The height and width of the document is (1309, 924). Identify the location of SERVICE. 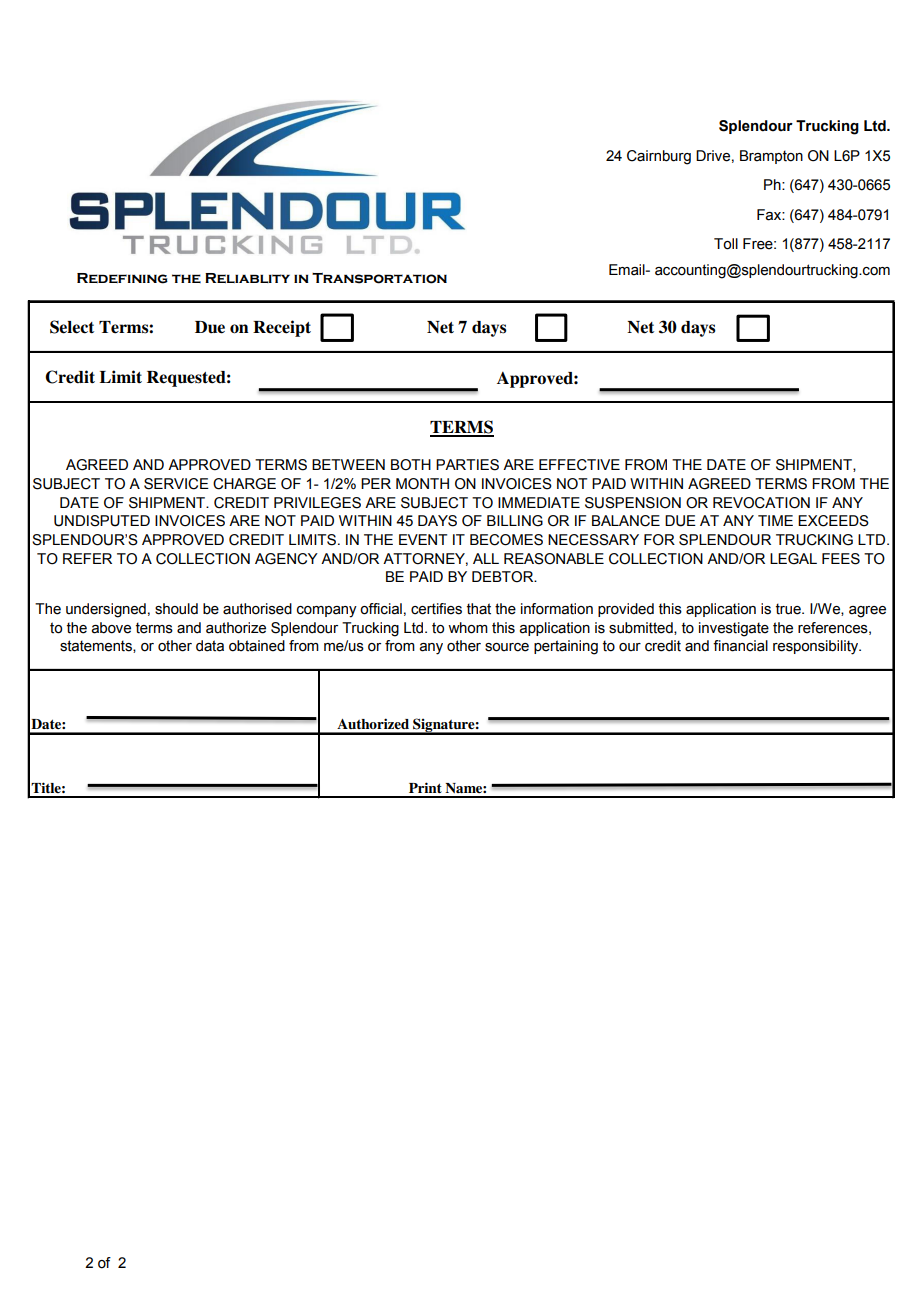
(176, 484).
